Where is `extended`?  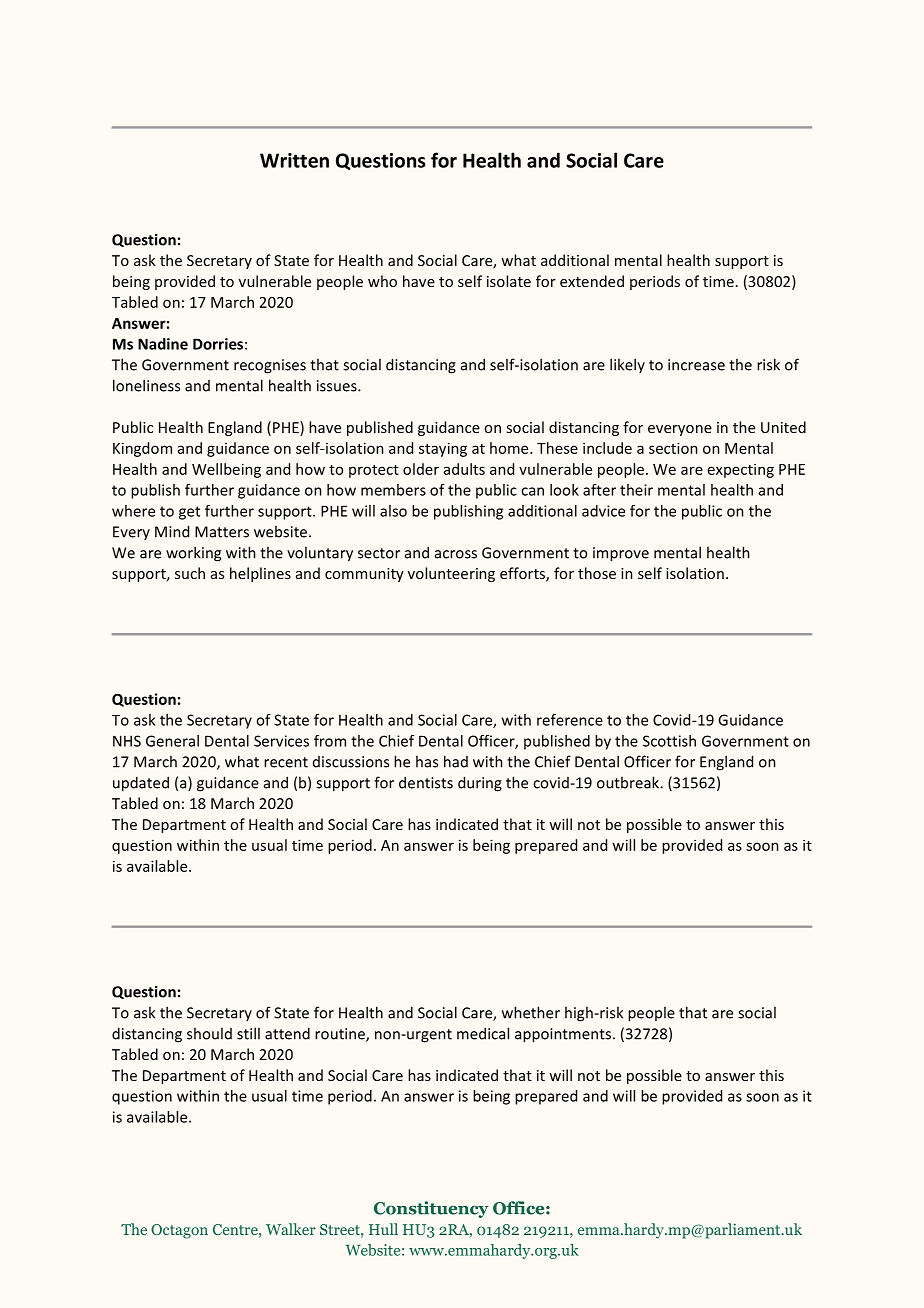
extended is located at coordinates (592, 281).
